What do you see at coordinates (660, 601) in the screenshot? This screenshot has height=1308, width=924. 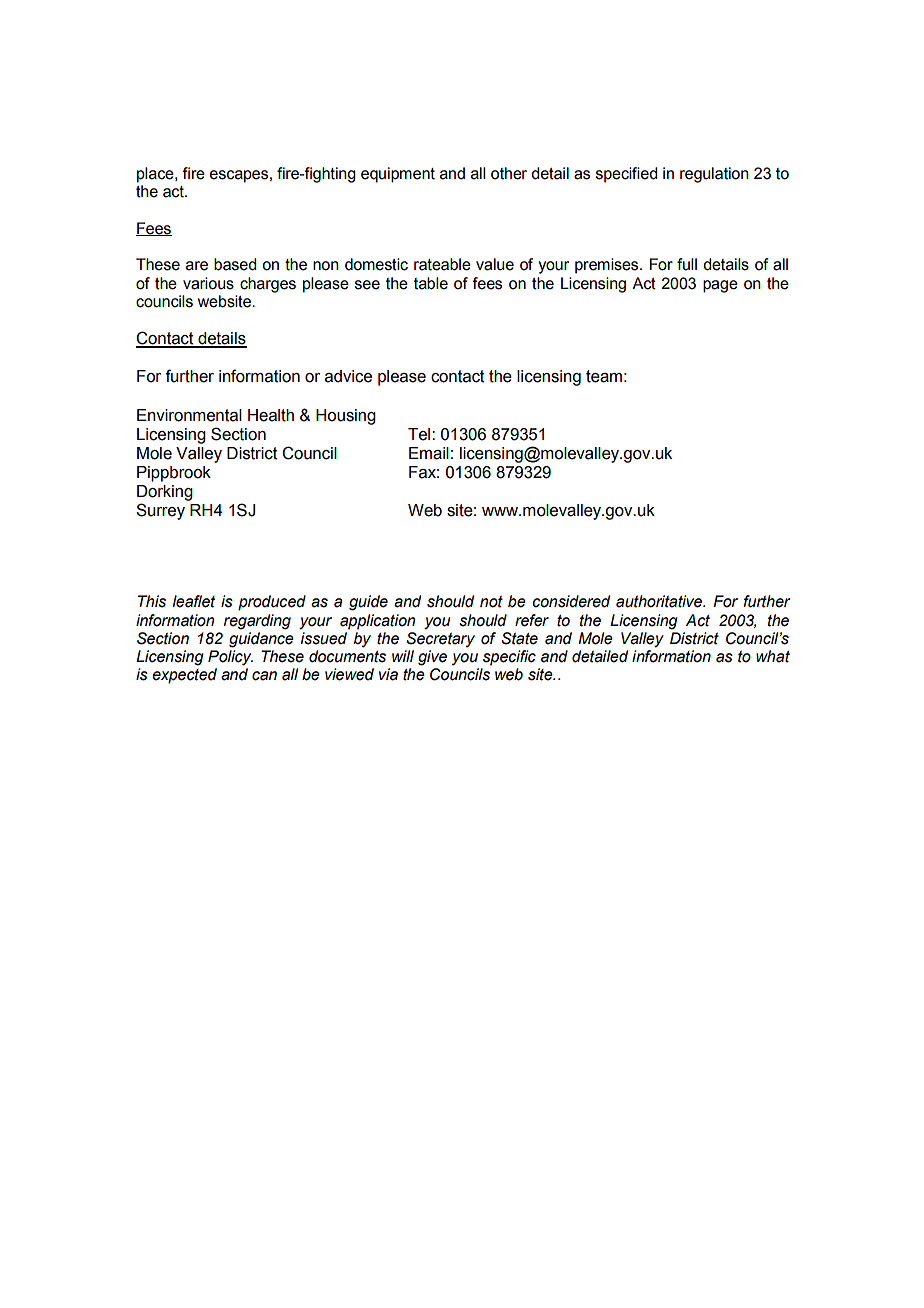 I see `authoritative` at bounding box center [660, 601].
